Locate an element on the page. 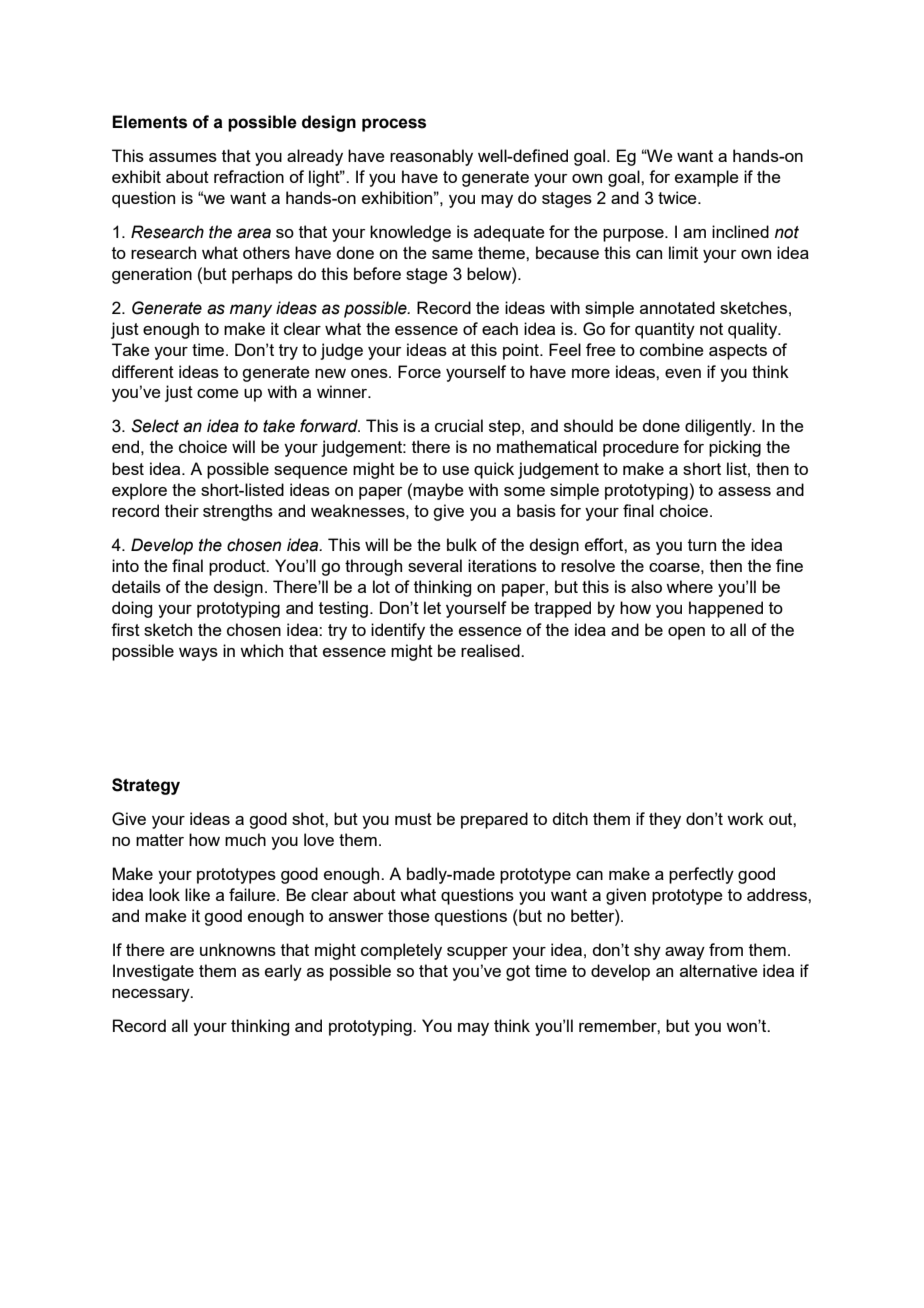 The image size is (924, 1308). reasonably is located at coordinates (431, 157).
